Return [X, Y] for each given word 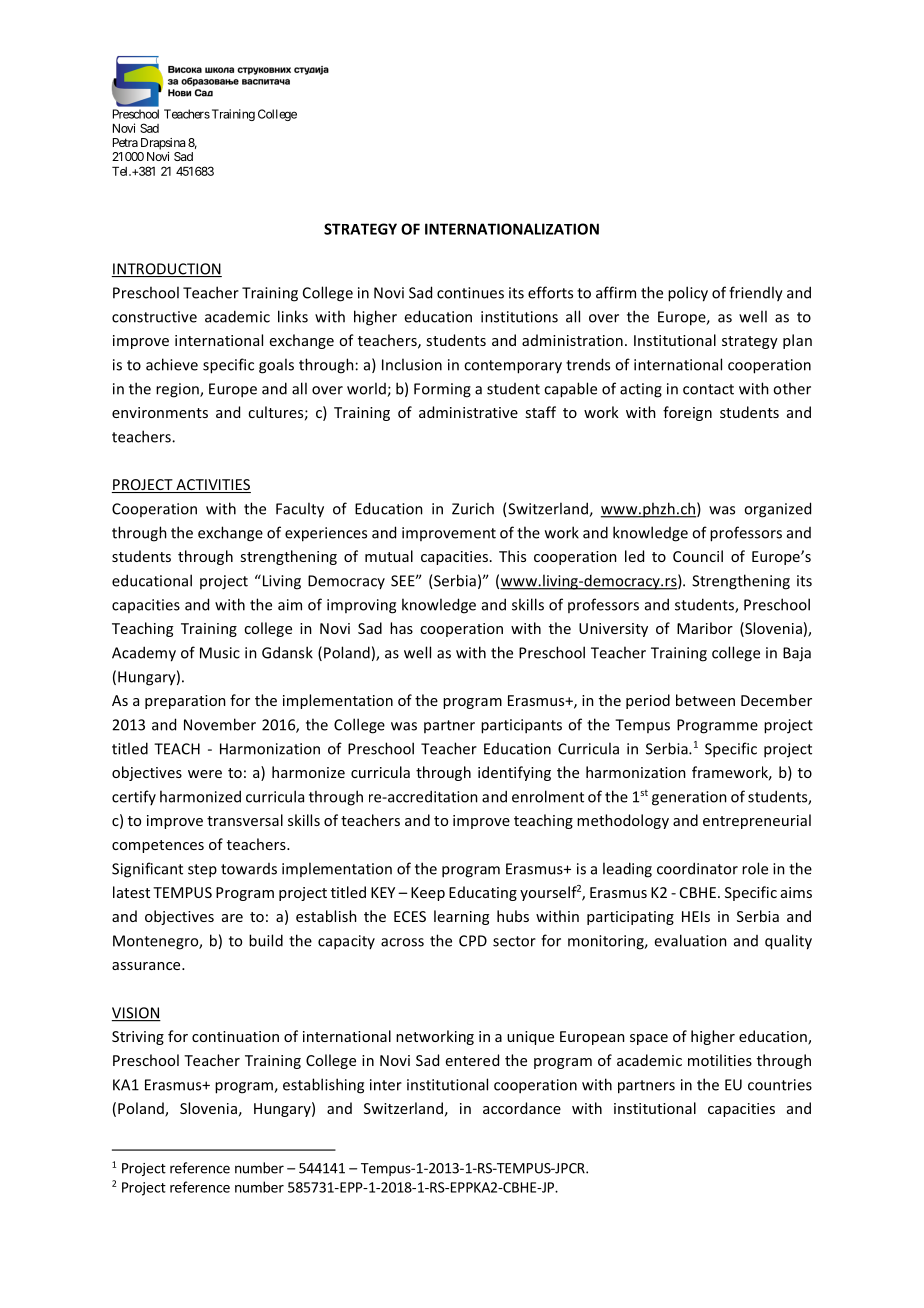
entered [472, 1060]
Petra [125, 142]
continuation [235, 1036]
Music [220, 653]
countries [780, 1085]
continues [470, 293]
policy [688, 294]
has [401, 628]
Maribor [705, 628]
